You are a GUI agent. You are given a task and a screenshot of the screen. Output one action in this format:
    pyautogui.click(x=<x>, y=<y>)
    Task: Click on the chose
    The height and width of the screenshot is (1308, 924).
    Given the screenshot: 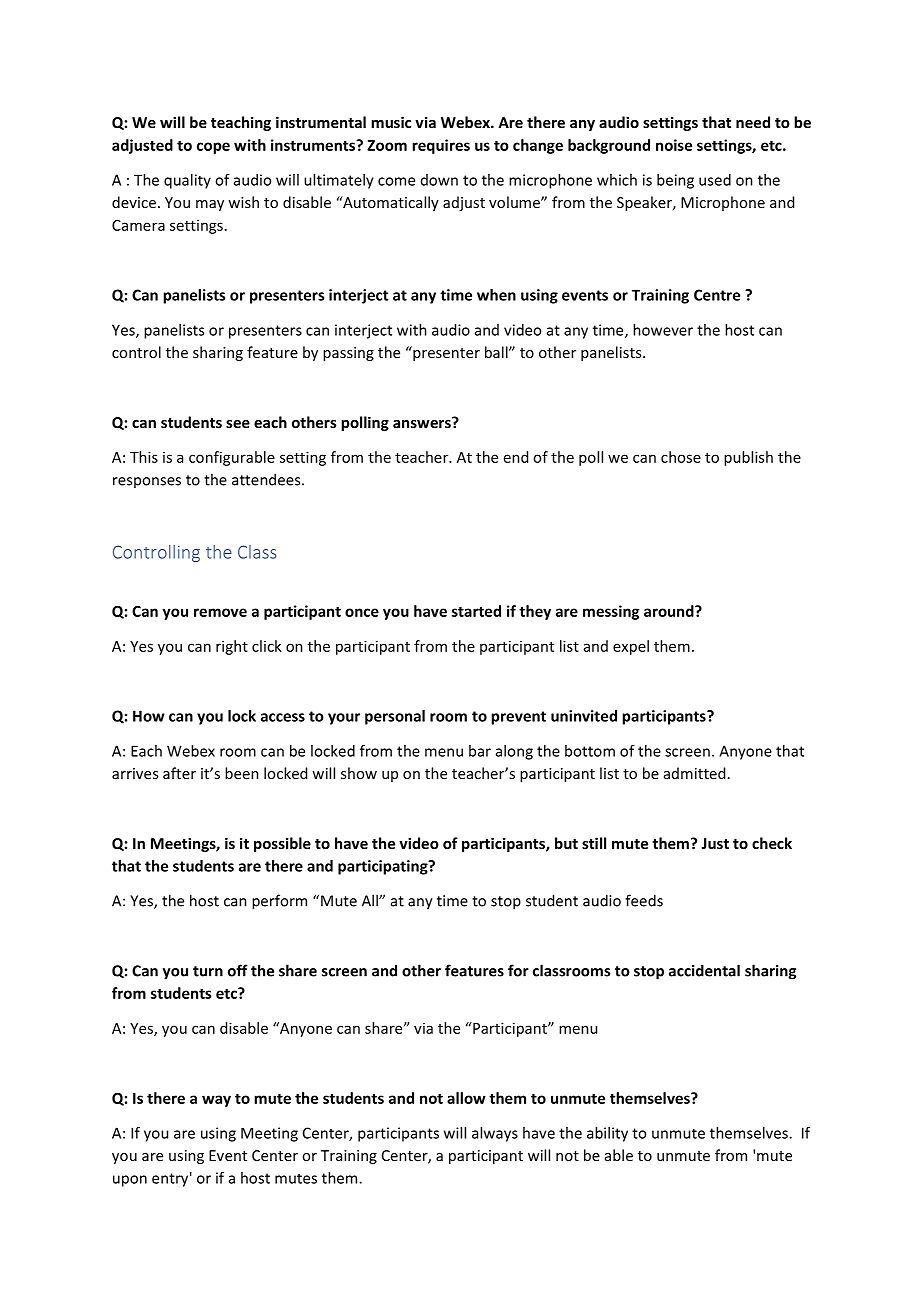 What is the action you would take?
    pyautogui.click(x=681, y=457)
